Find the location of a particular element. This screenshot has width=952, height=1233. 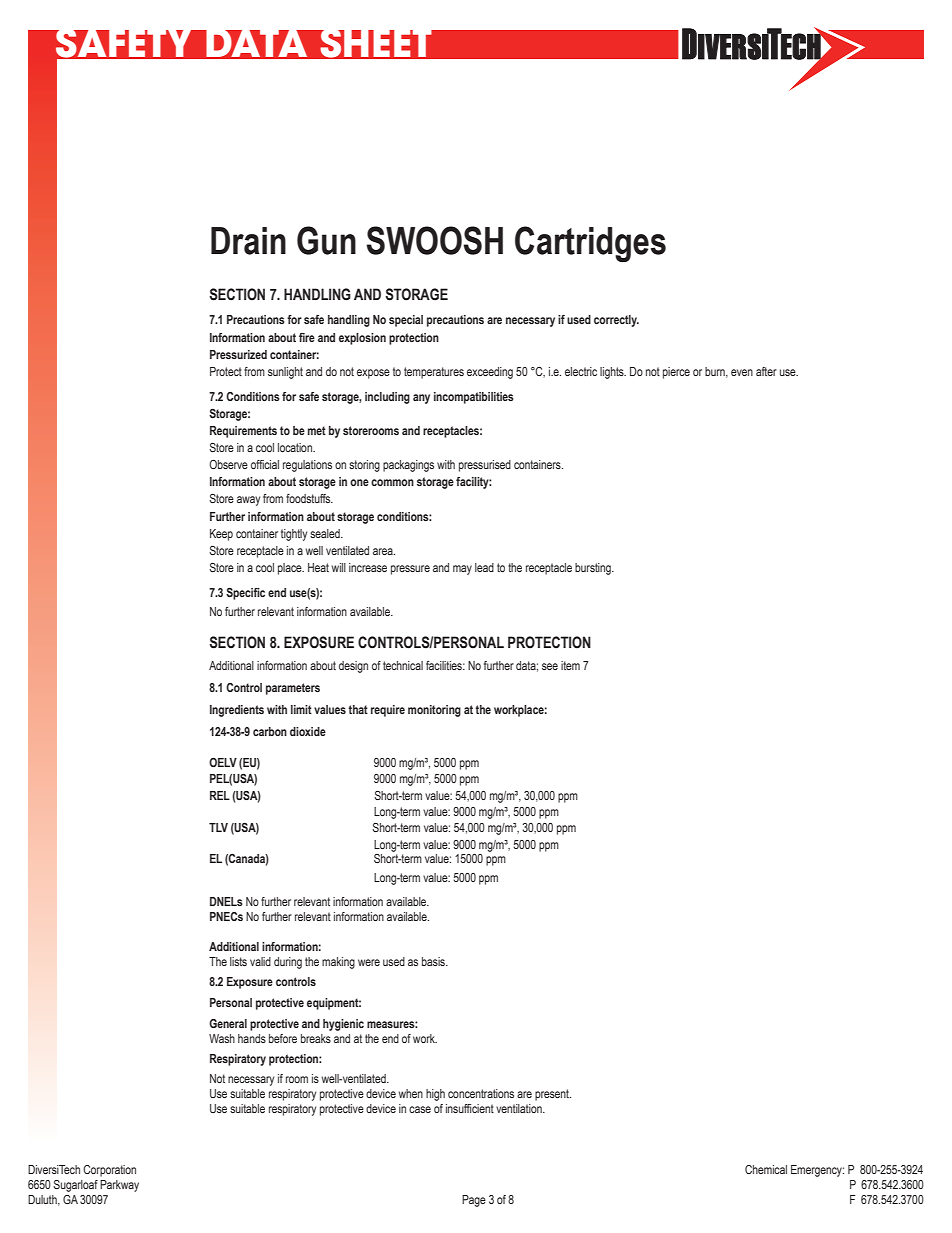

TLV is located at coordinates (218, 827).
